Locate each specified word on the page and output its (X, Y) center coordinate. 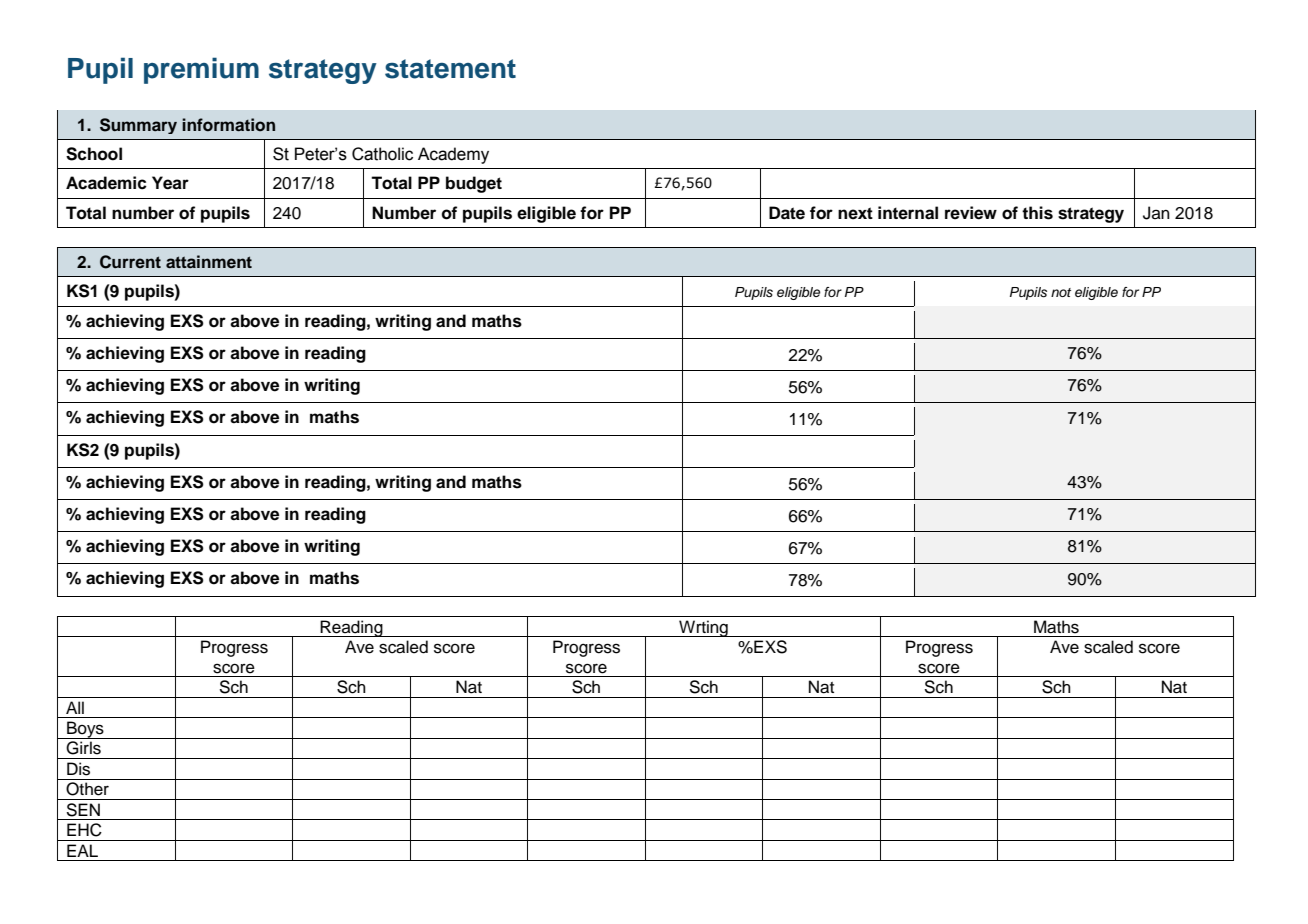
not (1061, 292)
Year (170, 183)
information (228, 125)
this (1037, 213)
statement (450, 69)
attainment (209, 262)
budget (474, 184)
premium (201, 70)
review (971, 213)
